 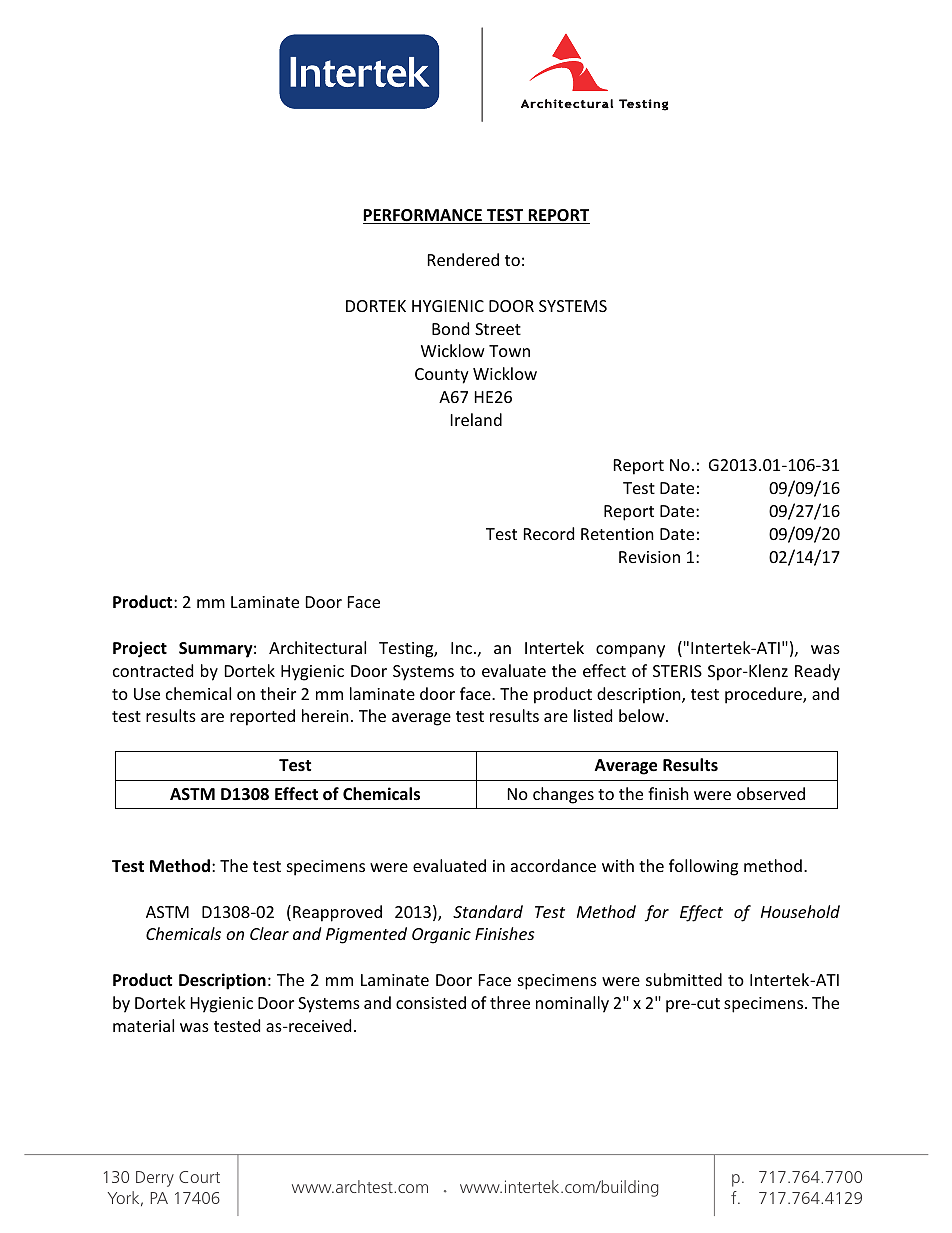 What do you see at coordinates (764, 695) in the screenshot?
I see `procedure` at bounding box center [764, 695].
